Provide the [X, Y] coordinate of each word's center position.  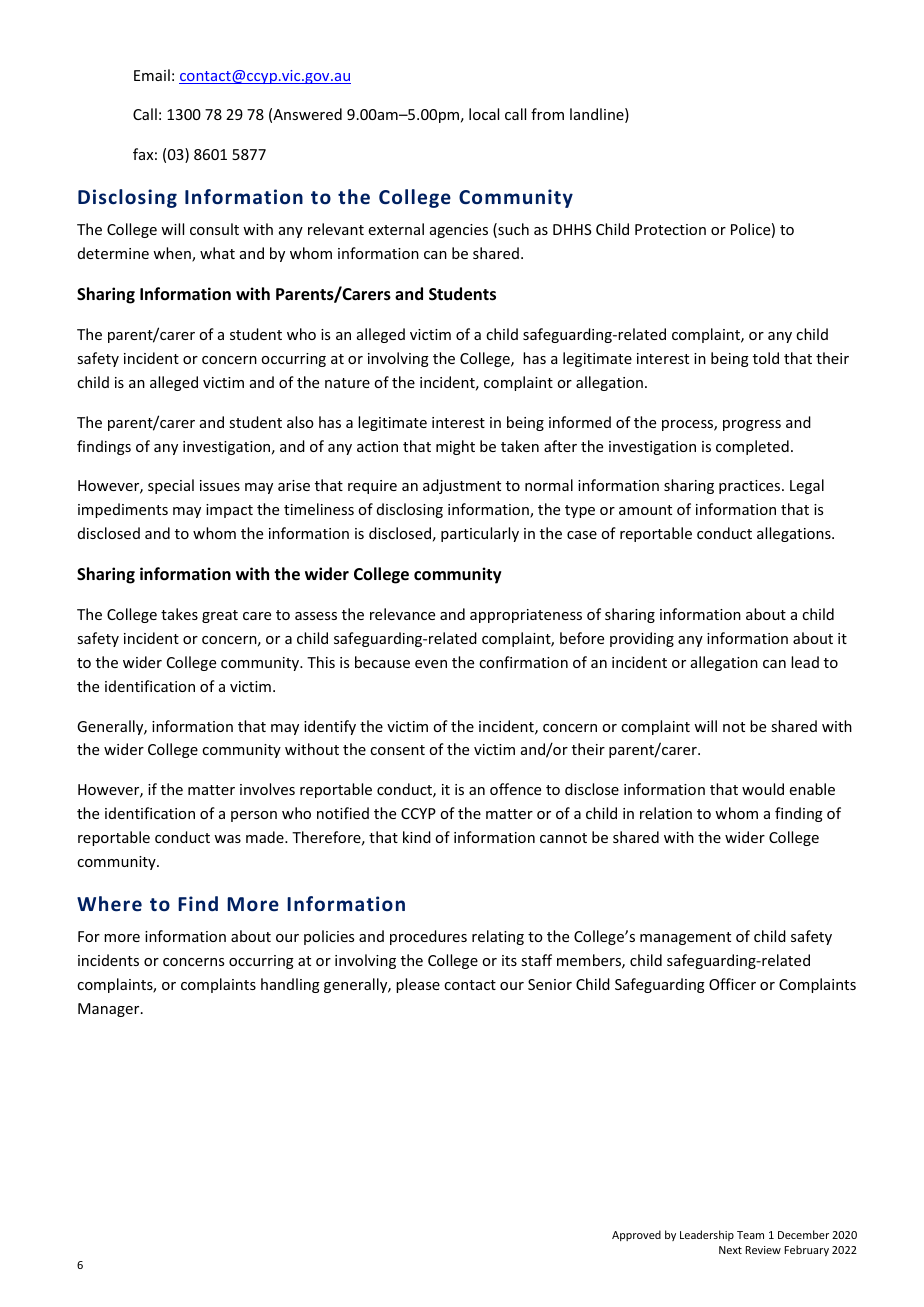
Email [152, 75]
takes [179, 614]
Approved [636, 1235]
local [484, 114]
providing [642, 639]
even [431, 664]
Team [750, 1235]
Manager [110, 1010]
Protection [670, 229]
